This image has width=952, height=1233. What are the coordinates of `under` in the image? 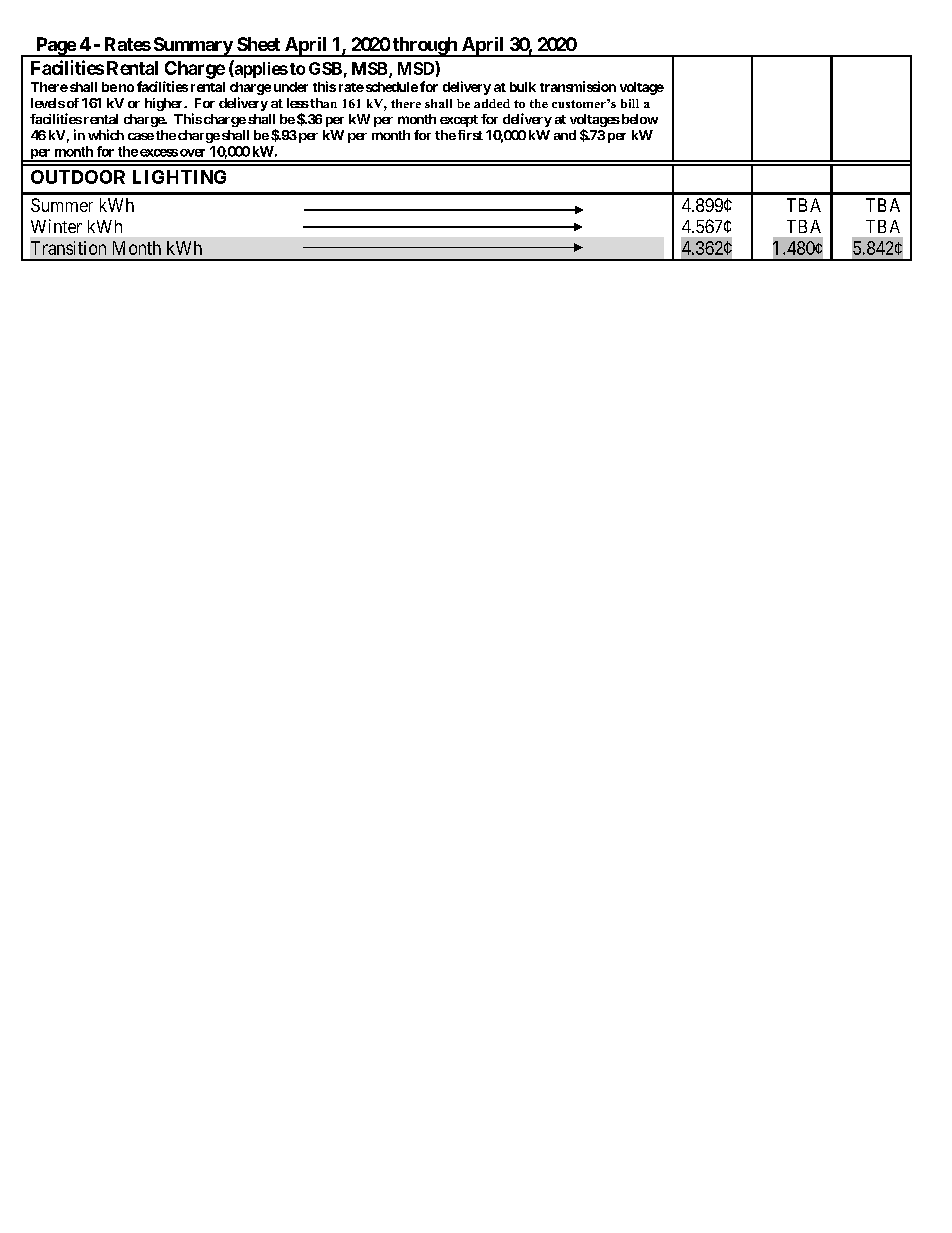 It's located at (291, 87).
